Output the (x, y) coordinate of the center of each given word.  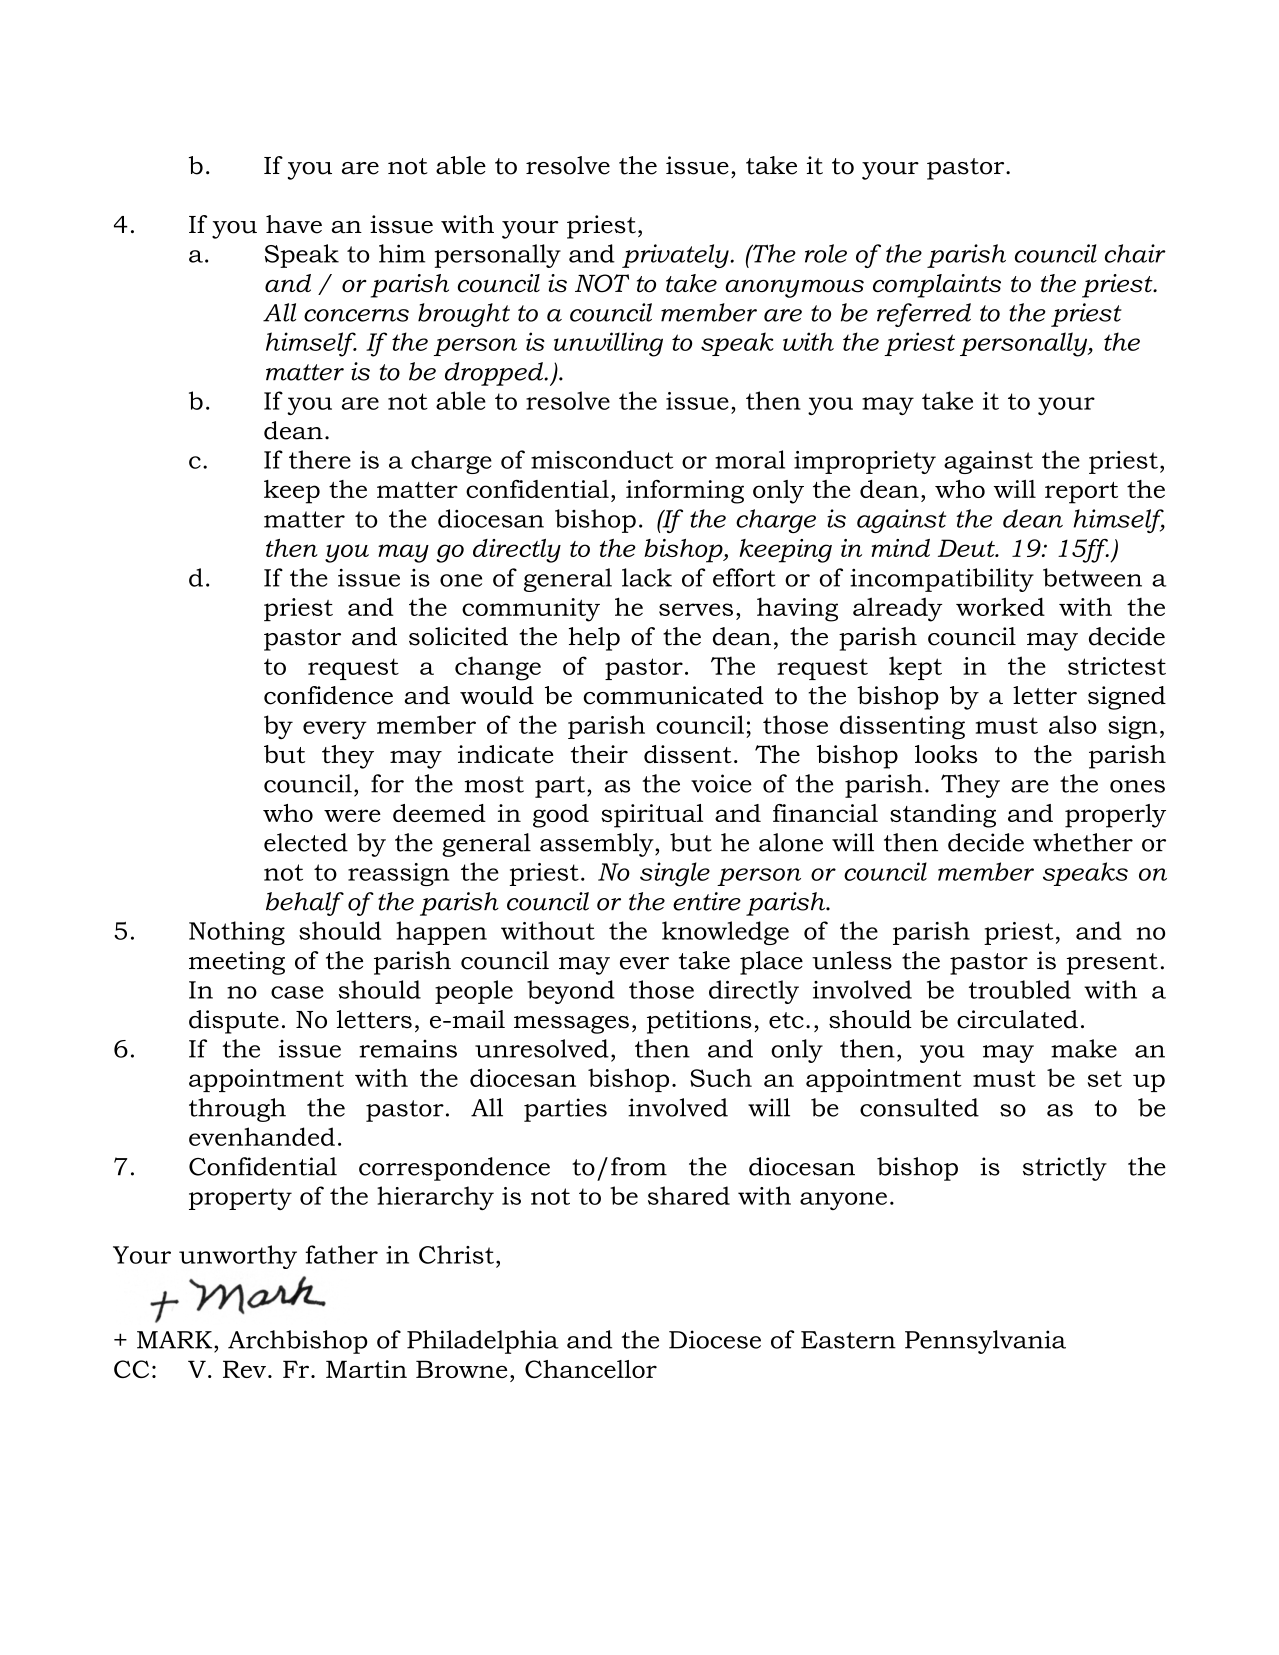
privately (676, 256)
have (294, 224)
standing (943, 816)
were (352, 815)
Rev (244, 1369)
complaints (937, 286)
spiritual (652, 816)
